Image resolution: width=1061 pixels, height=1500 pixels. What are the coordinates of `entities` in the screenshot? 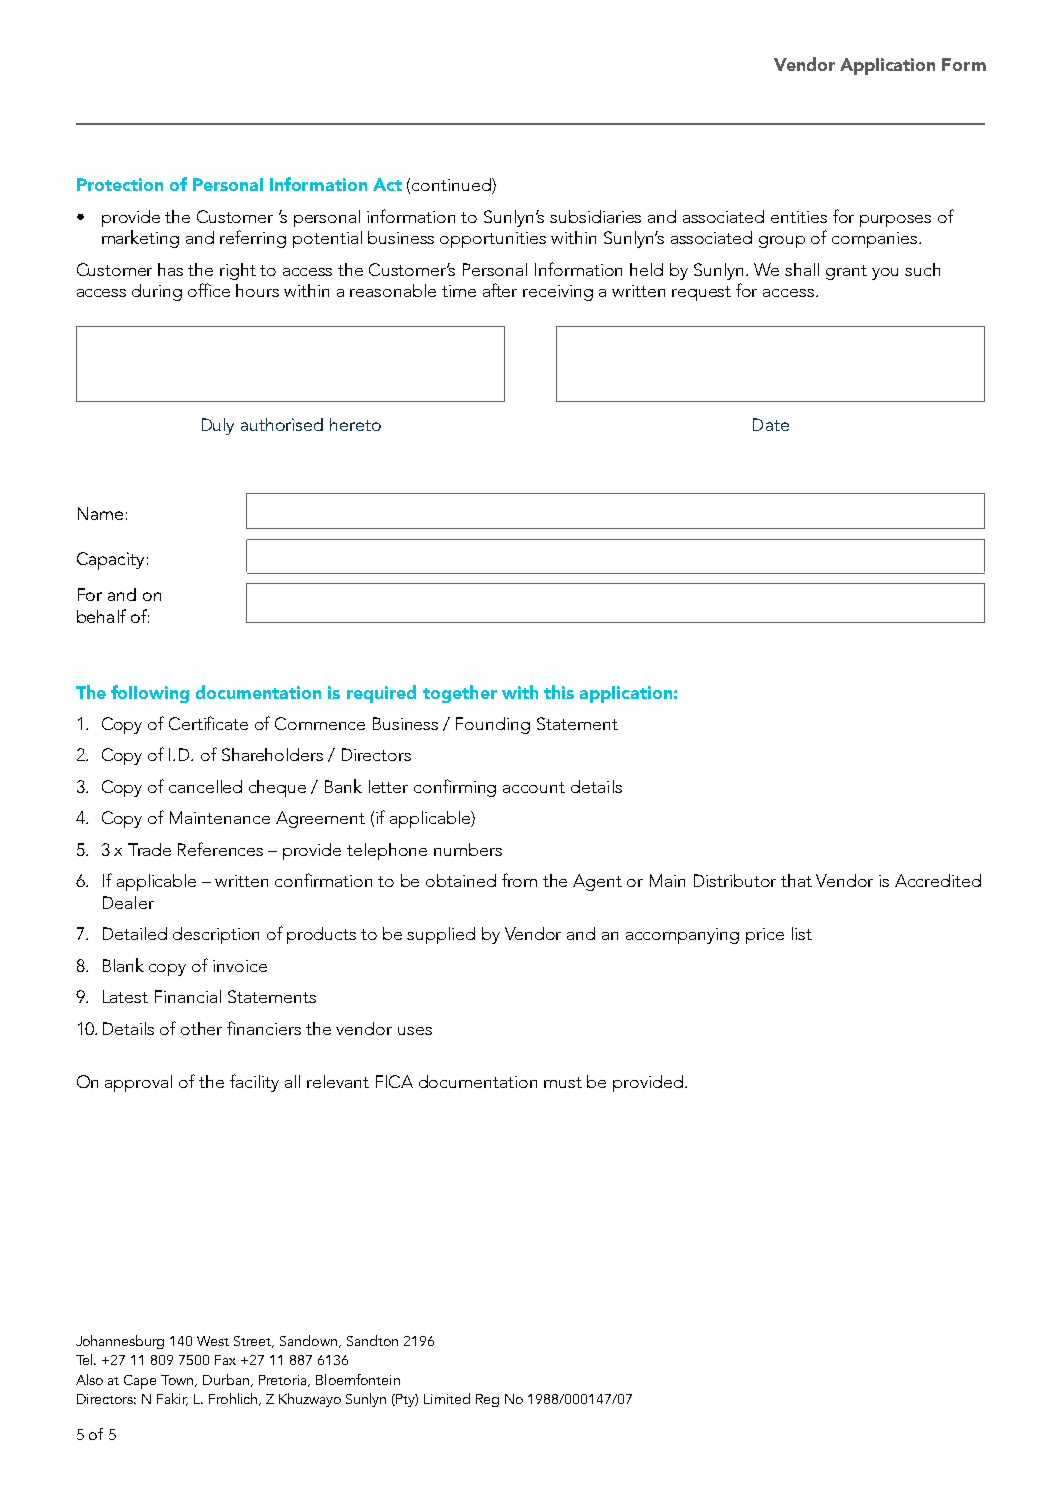 It's located at (799, 217).
